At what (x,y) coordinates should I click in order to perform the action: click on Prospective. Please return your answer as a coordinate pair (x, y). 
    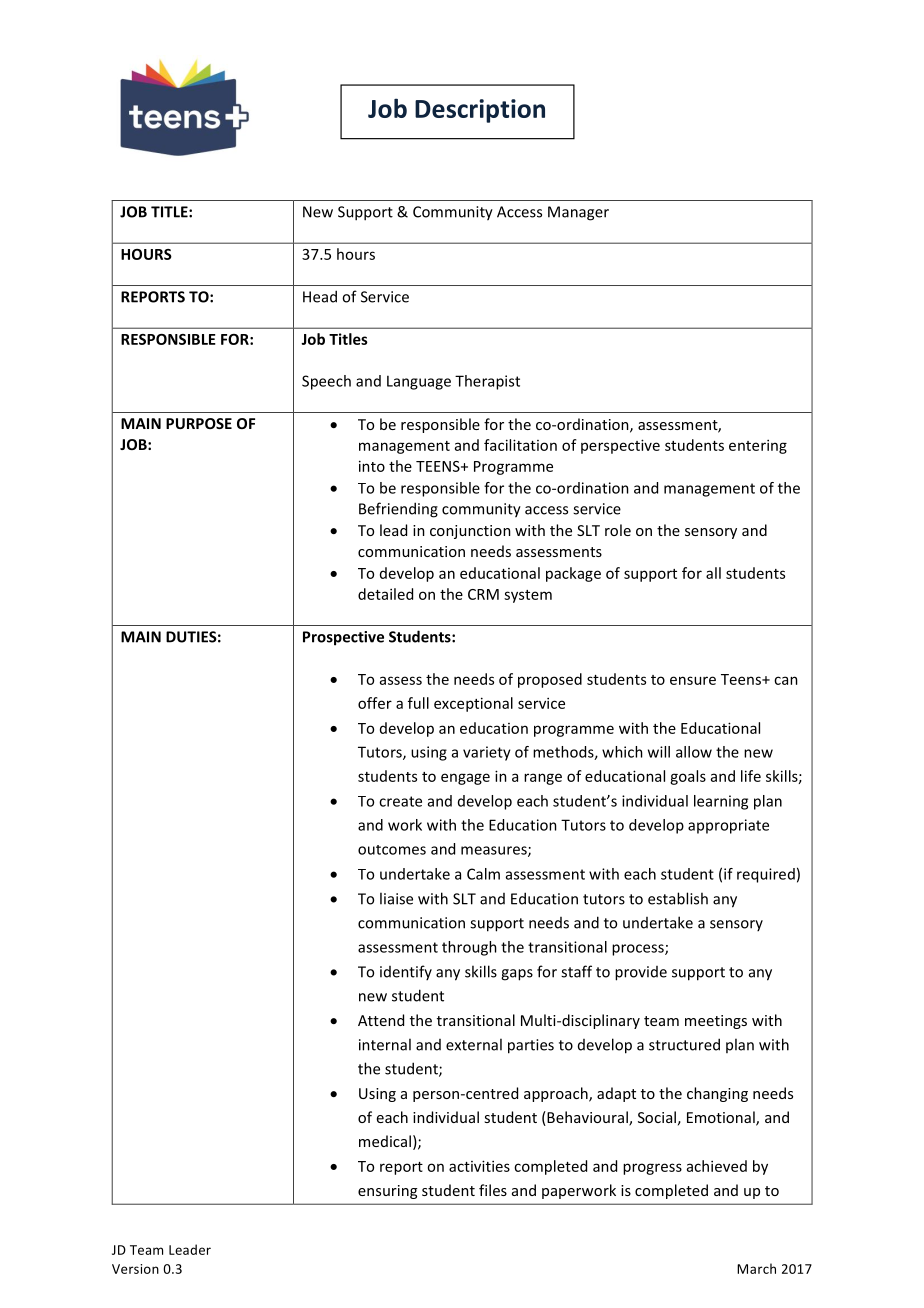
    Looking at the image, I should click on (343, 638).
